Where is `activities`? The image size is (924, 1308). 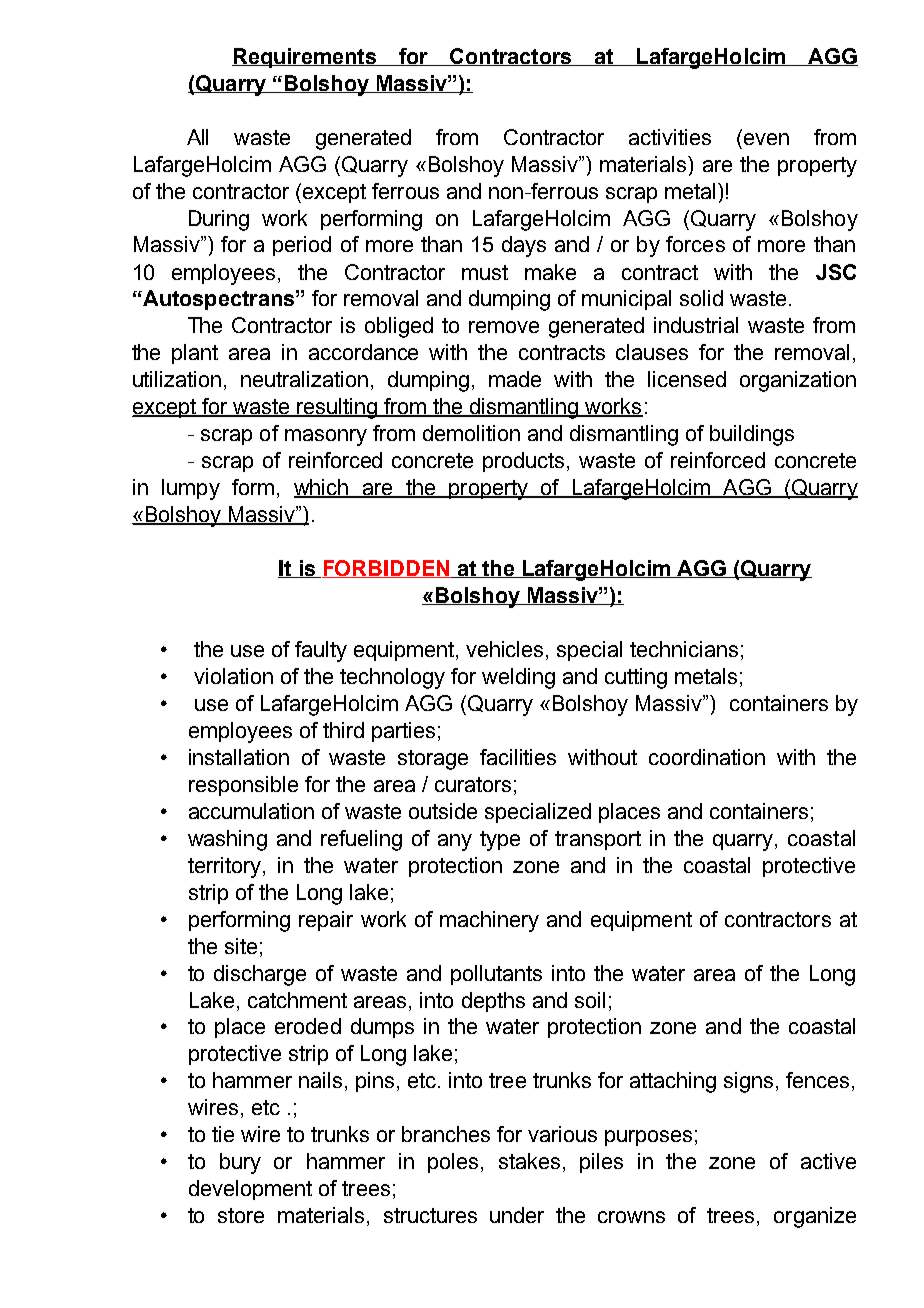 activities is located at coordinates (670, 137).
